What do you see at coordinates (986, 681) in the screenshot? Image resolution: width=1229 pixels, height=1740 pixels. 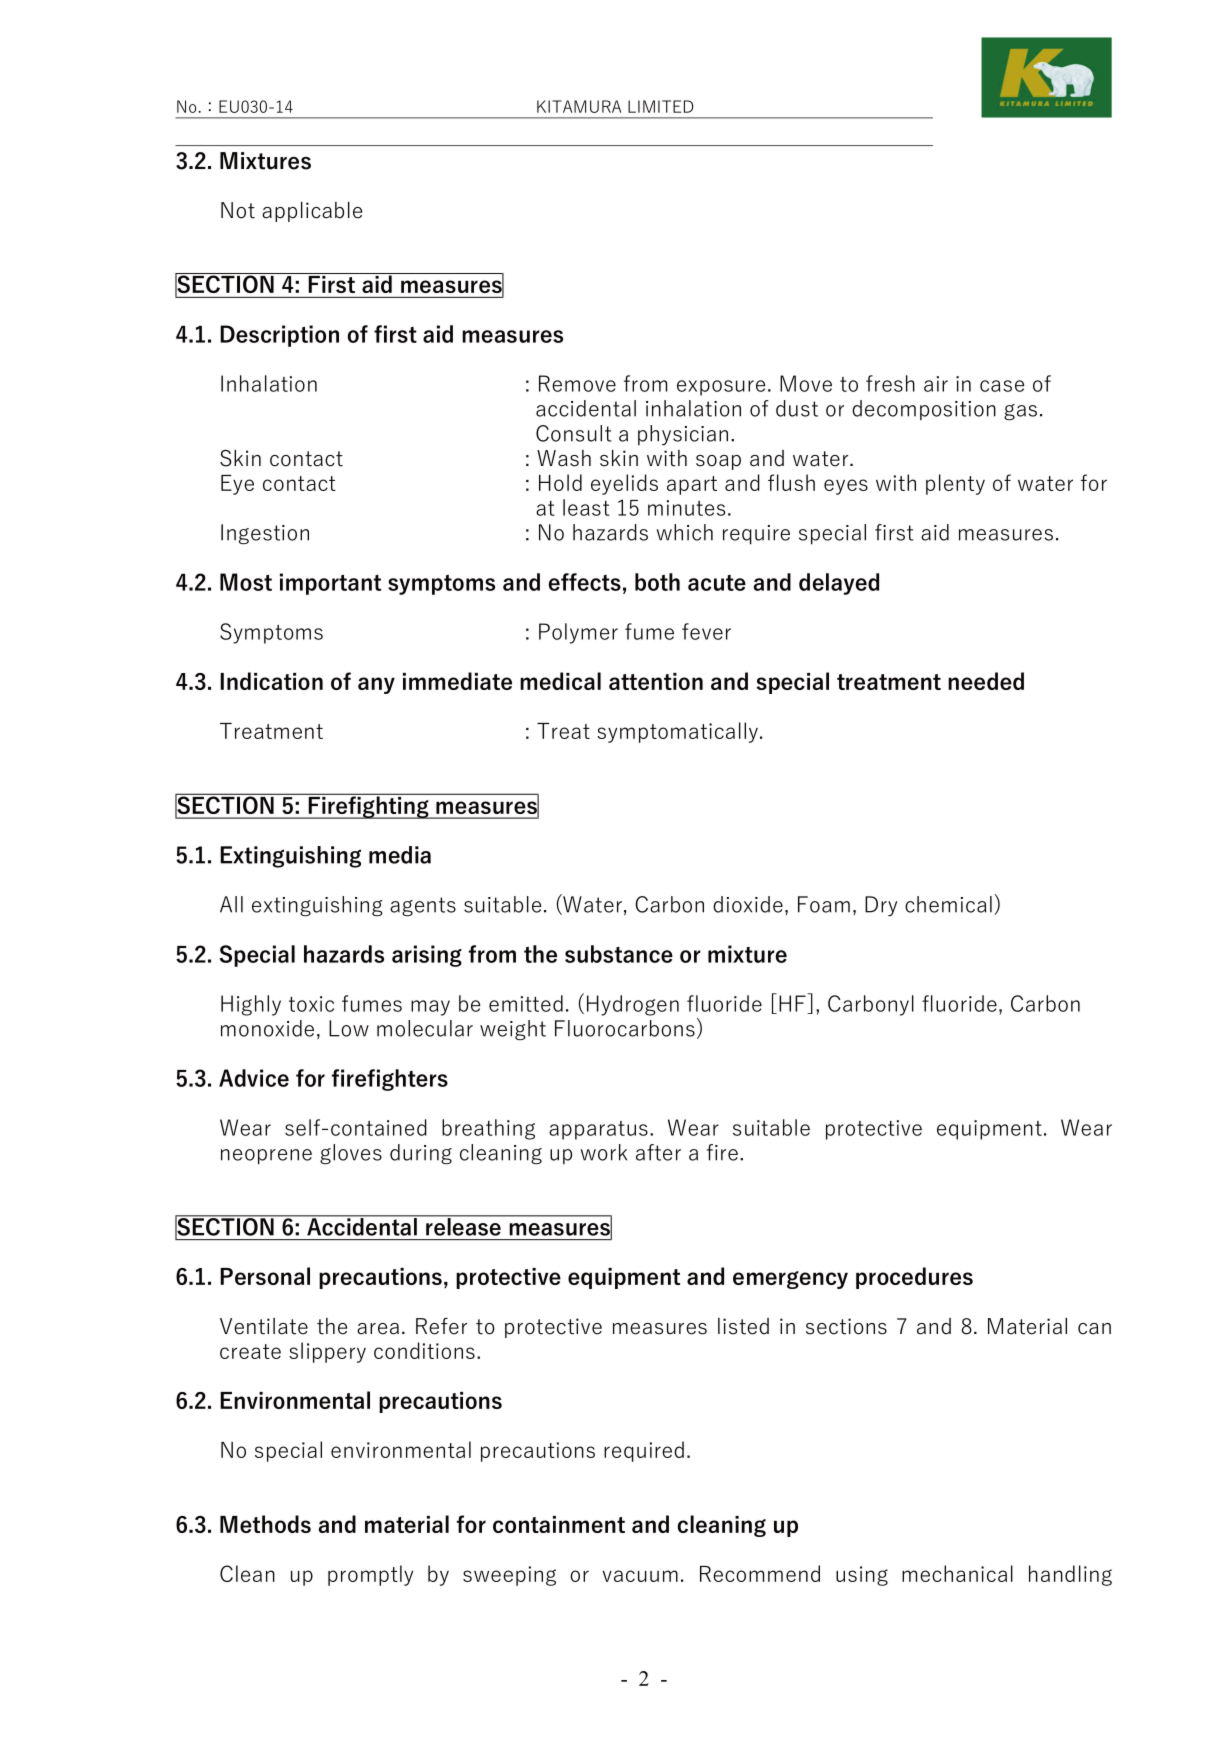 I see `needed` at bounding box center [986, 681].
